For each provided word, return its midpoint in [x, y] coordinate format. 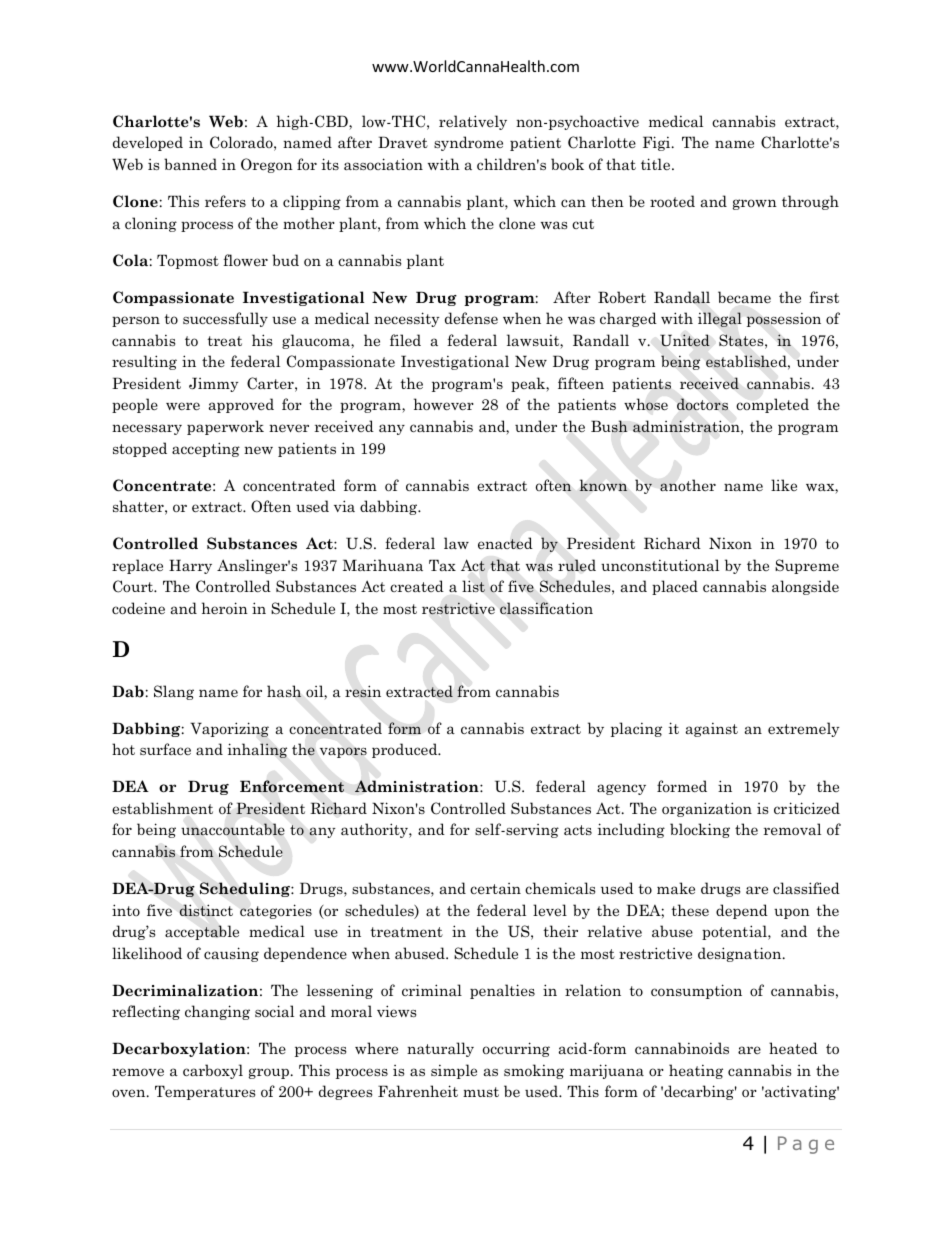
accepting [206, 449]
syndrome [468, 143]
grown [755, 204]
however [444, 404]
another [688, 485]
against [712, 729]
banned [190, 164]
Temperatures [205, 1092]
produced [406, 750]
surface [165, 749]
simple [454, 1071]
